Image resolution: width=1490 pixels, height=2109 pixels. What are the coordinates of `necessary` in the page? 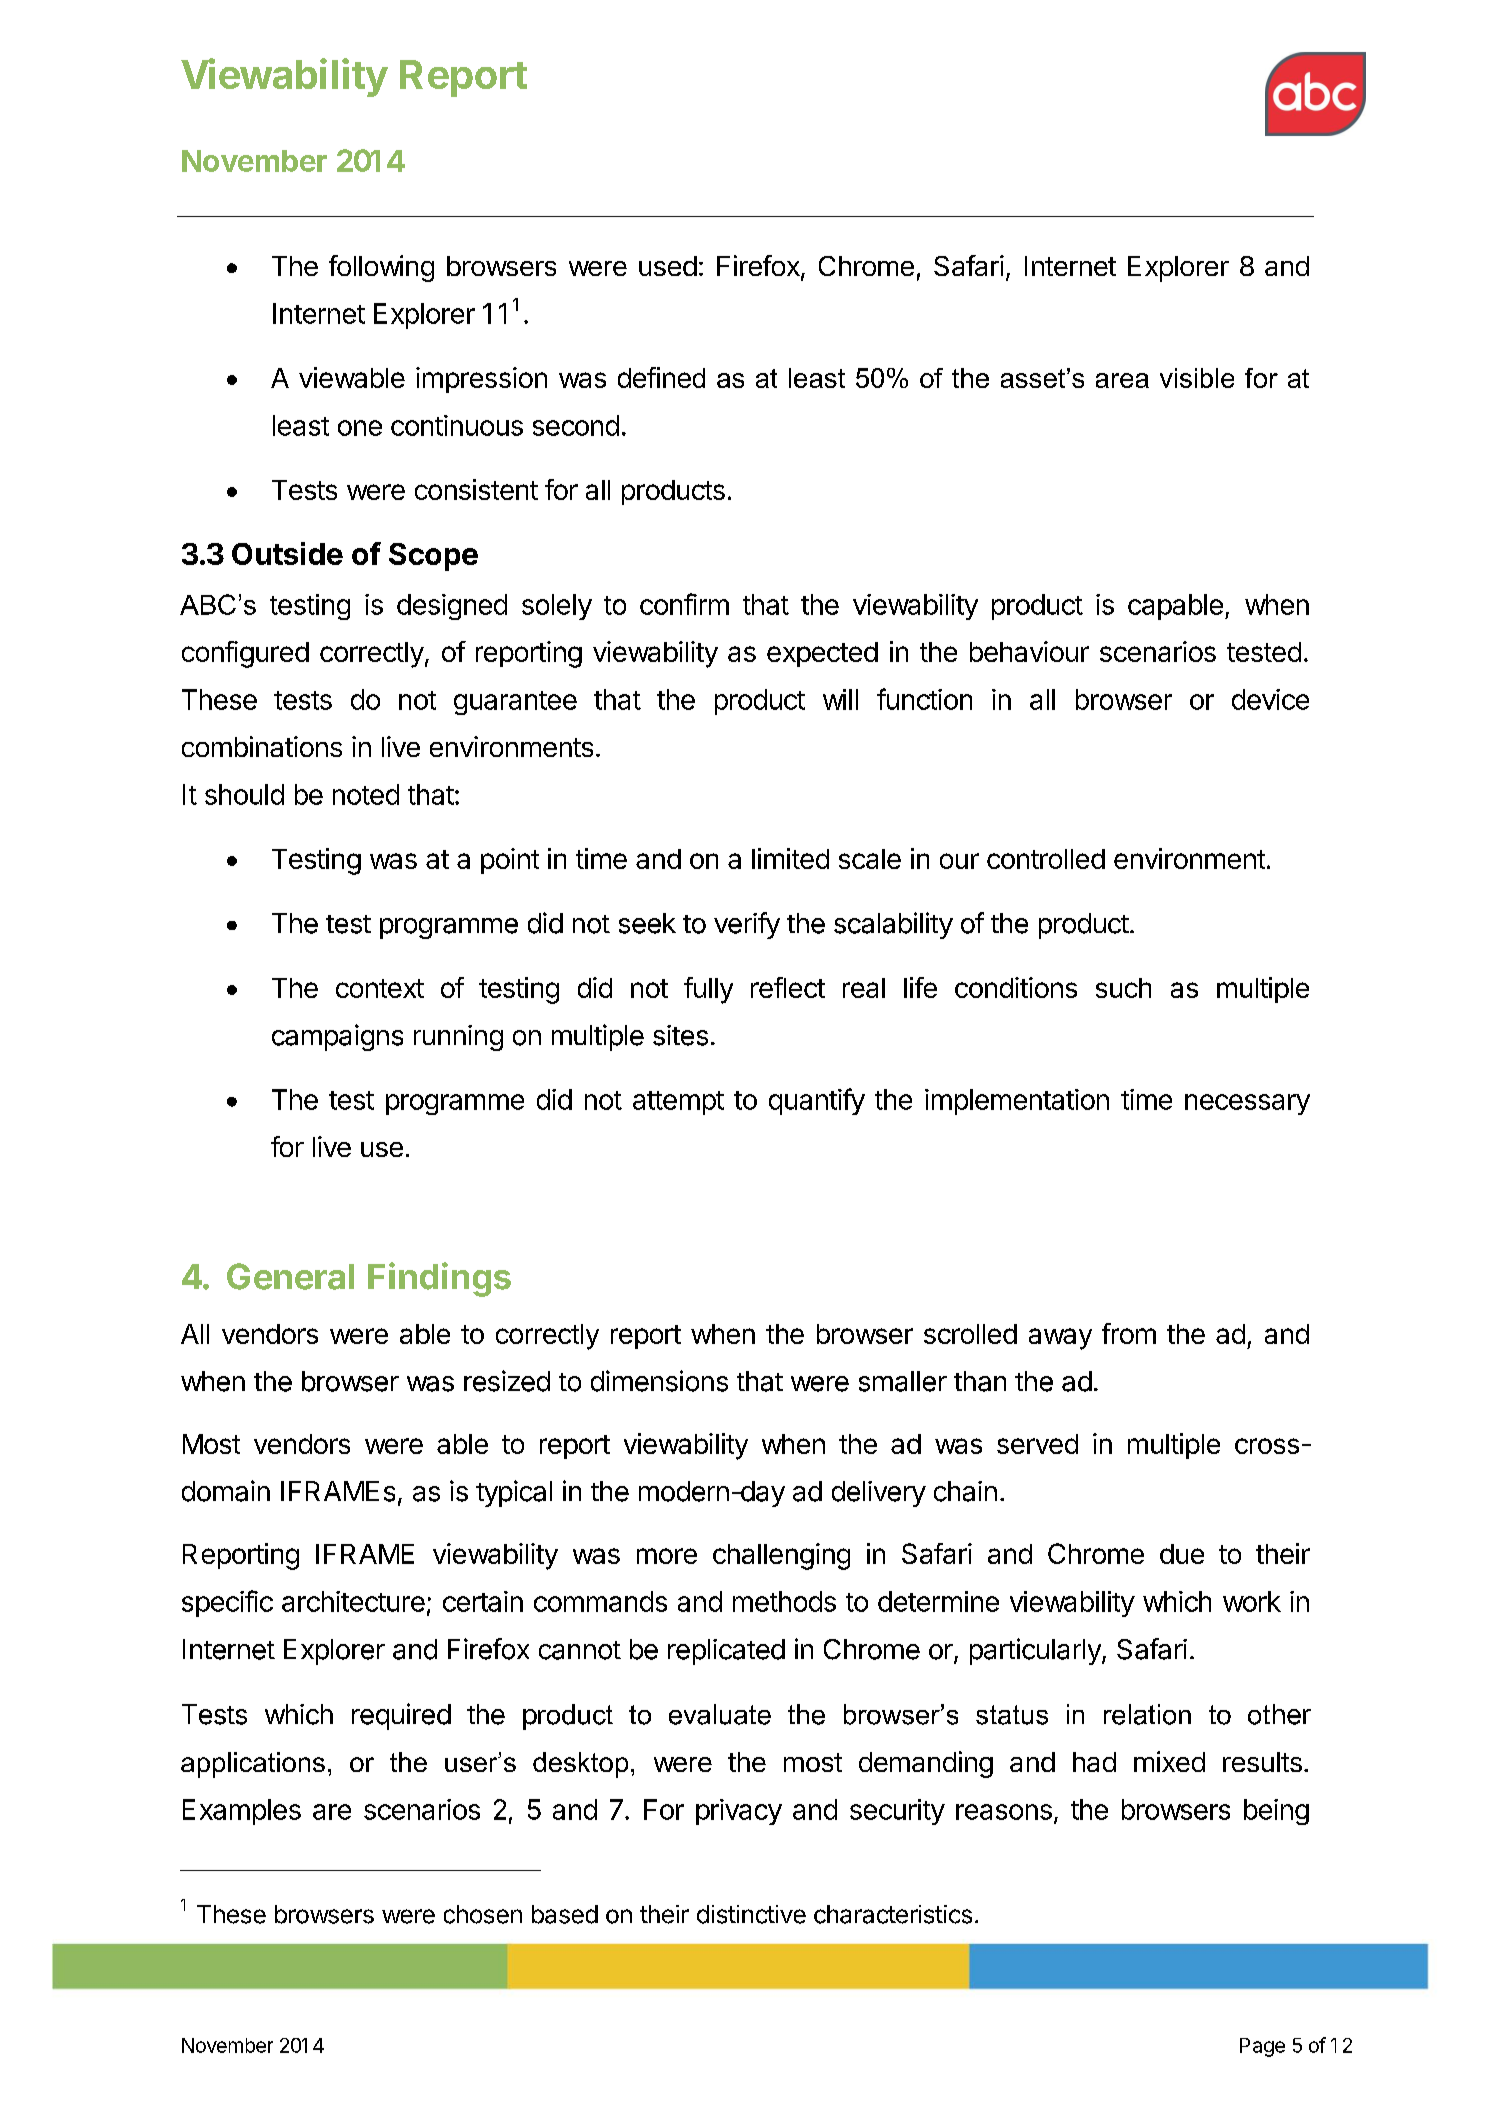 It's located at (1247, 1104).
